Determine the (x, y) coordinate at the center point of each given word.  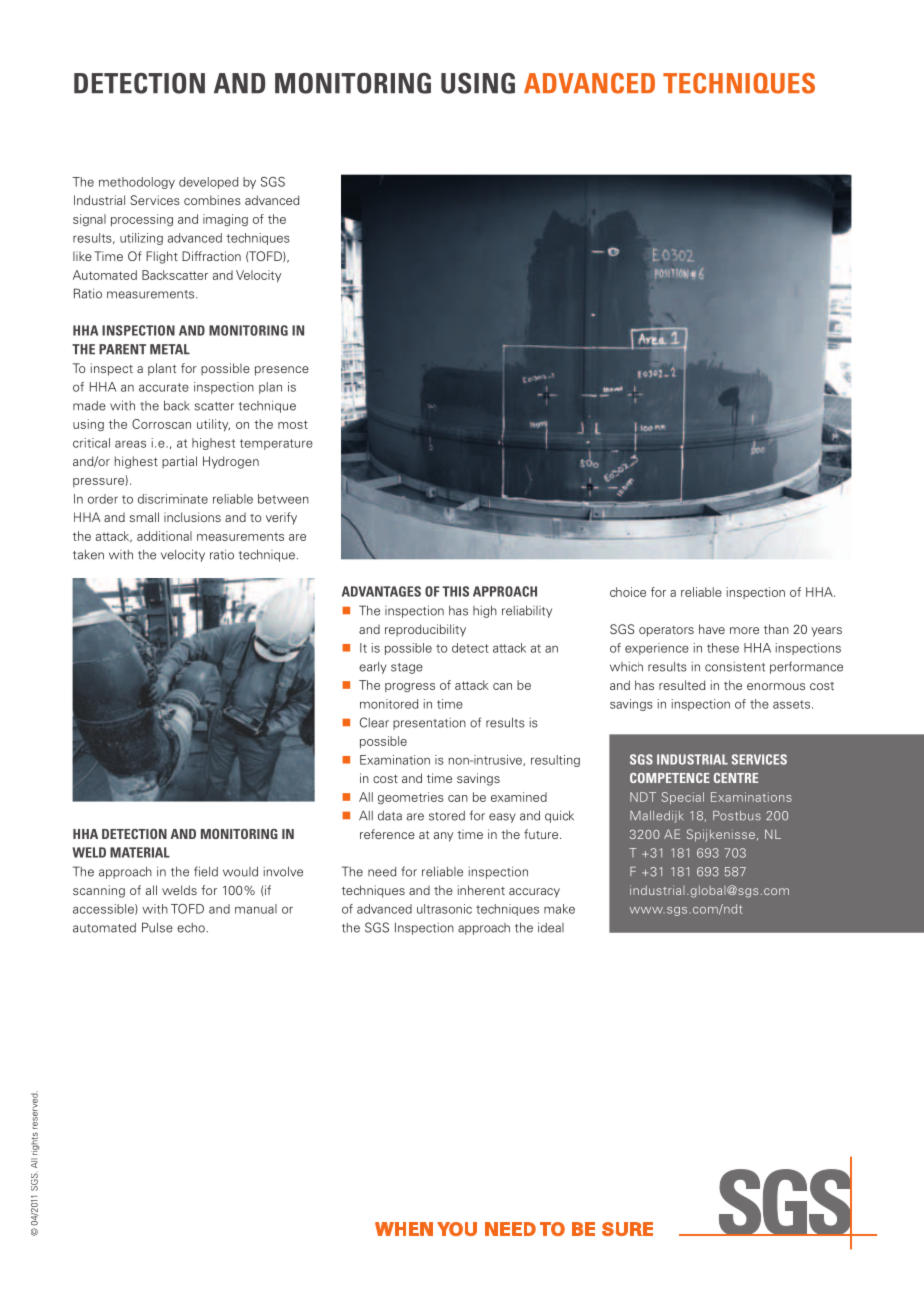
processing (142, 220)
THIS (455, 591)
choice (628, 592)
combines (212, 200)
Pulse (157, 927)
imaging (225, 220)
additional (164, 536)
